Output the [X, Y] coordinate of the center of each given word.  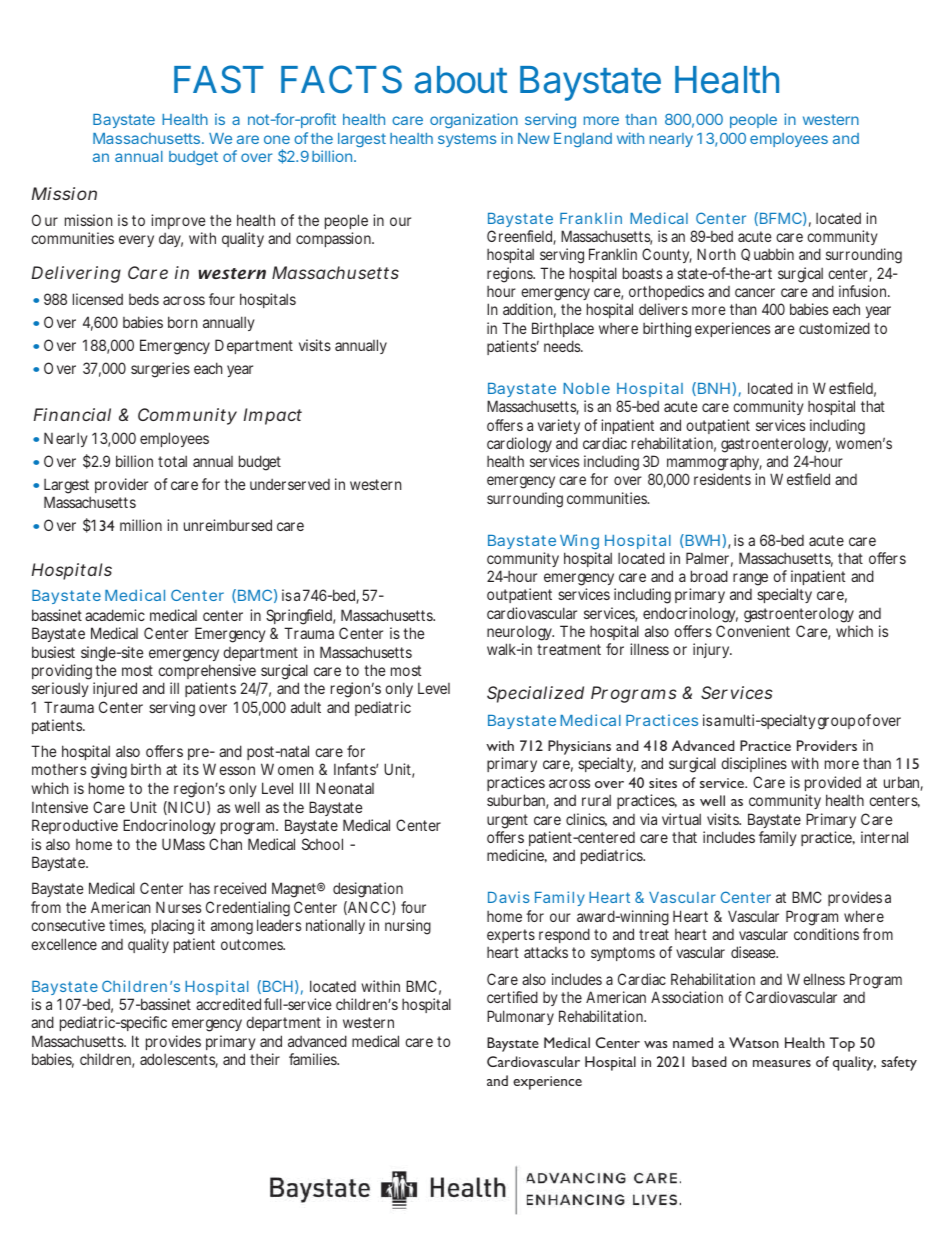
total [172, 461]
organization [474, 120]
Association [687, 997]
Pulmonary [520, 1017]
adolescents [179, 1060]
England [583, 140]
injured [115, 689]
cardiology [519, 445]
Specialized [535, 694]
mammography [714, 464]
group [836, 723]
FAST [218, 79]
